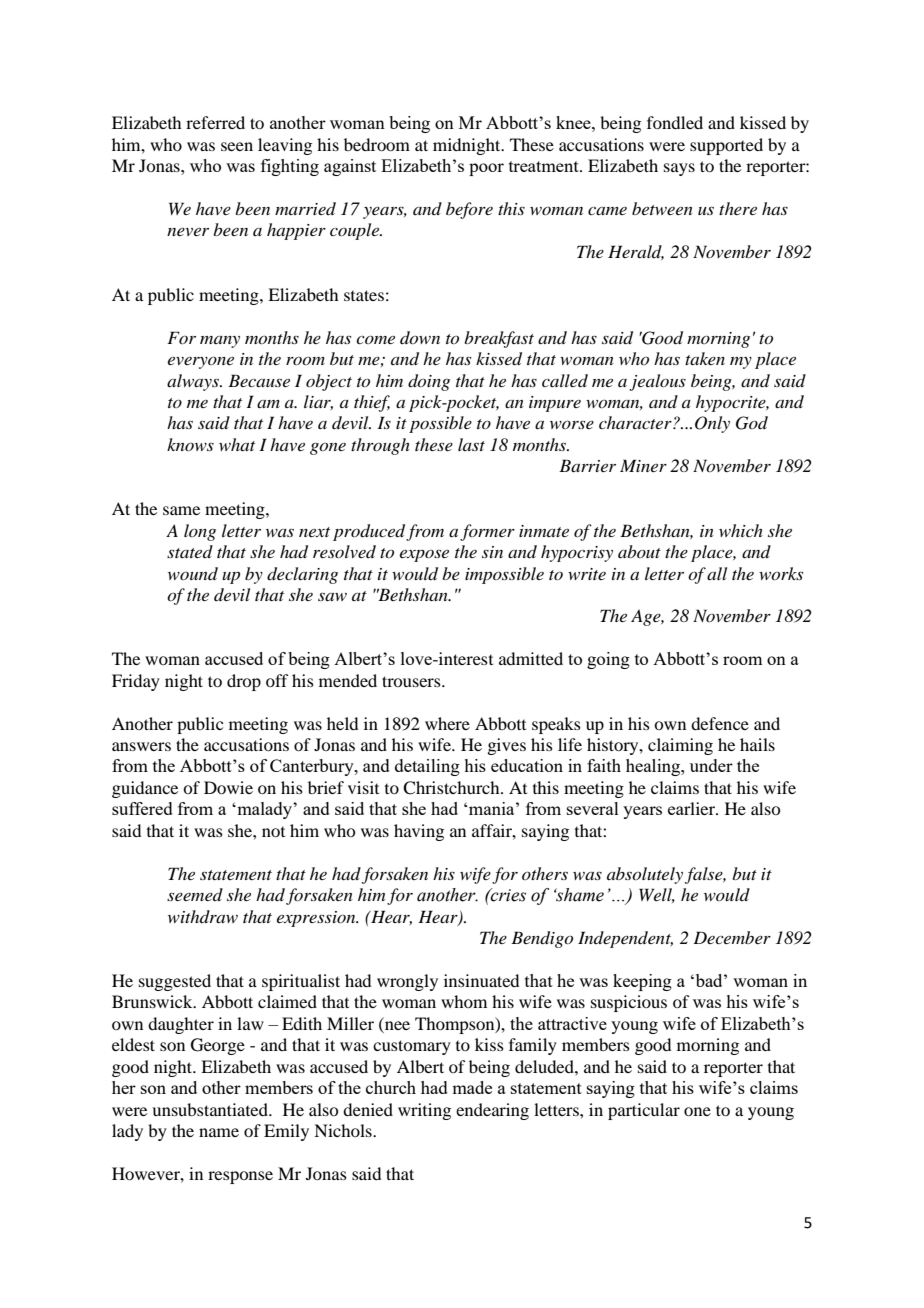 The image size is (924, 1308). Describe the element at coordinates (219, 1132) in the image. I see `name` at that location.
